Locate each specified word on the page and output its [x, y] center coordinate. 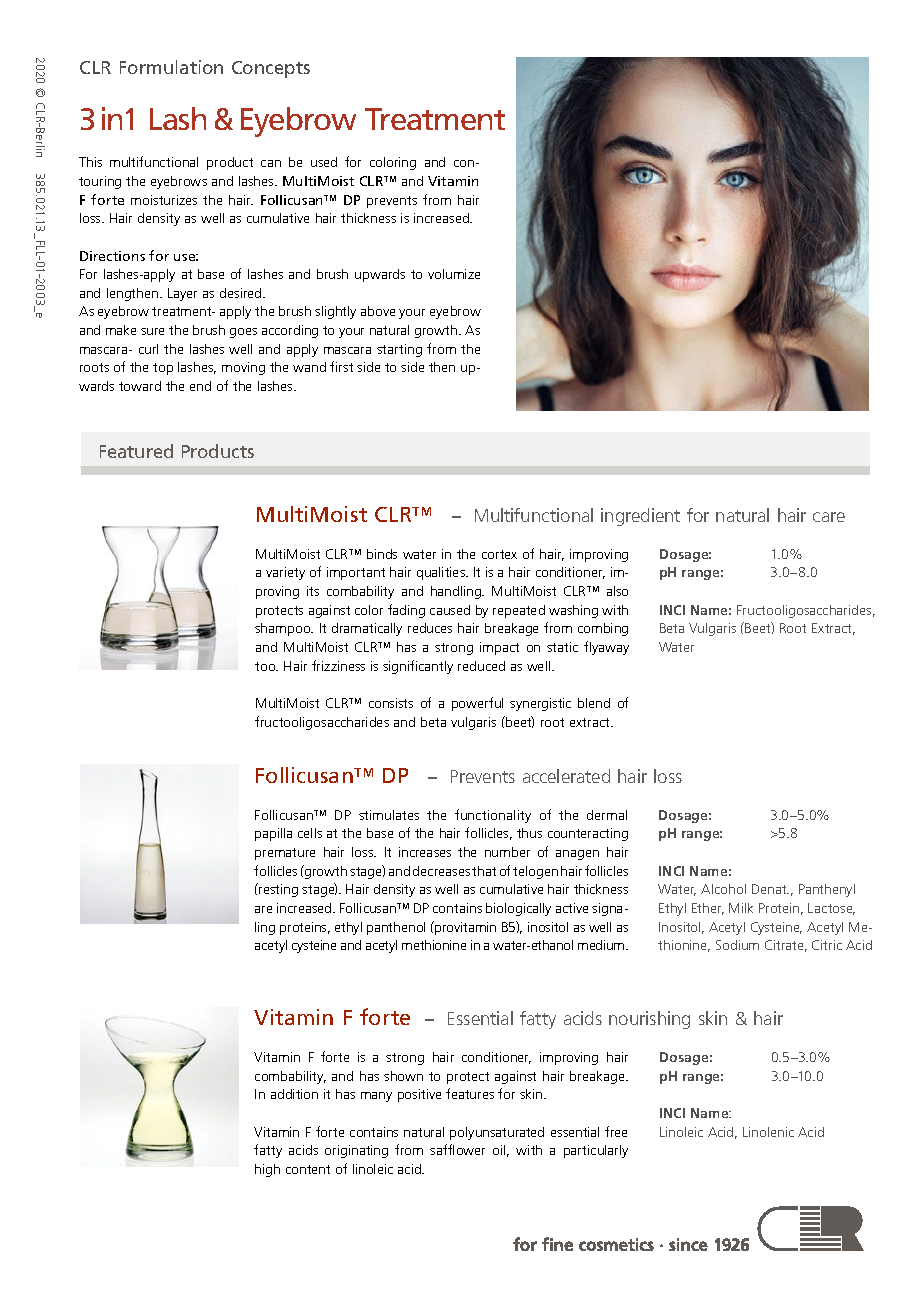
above [378, 311]
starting [399, 350]
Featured [136, 451]
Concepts [271, 69]
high [267, 1170]
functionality [493, 816]
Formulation [171, 67]
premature [285, 854]
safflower [457, 1149]
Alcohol [723, 889]
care [829, 517]
